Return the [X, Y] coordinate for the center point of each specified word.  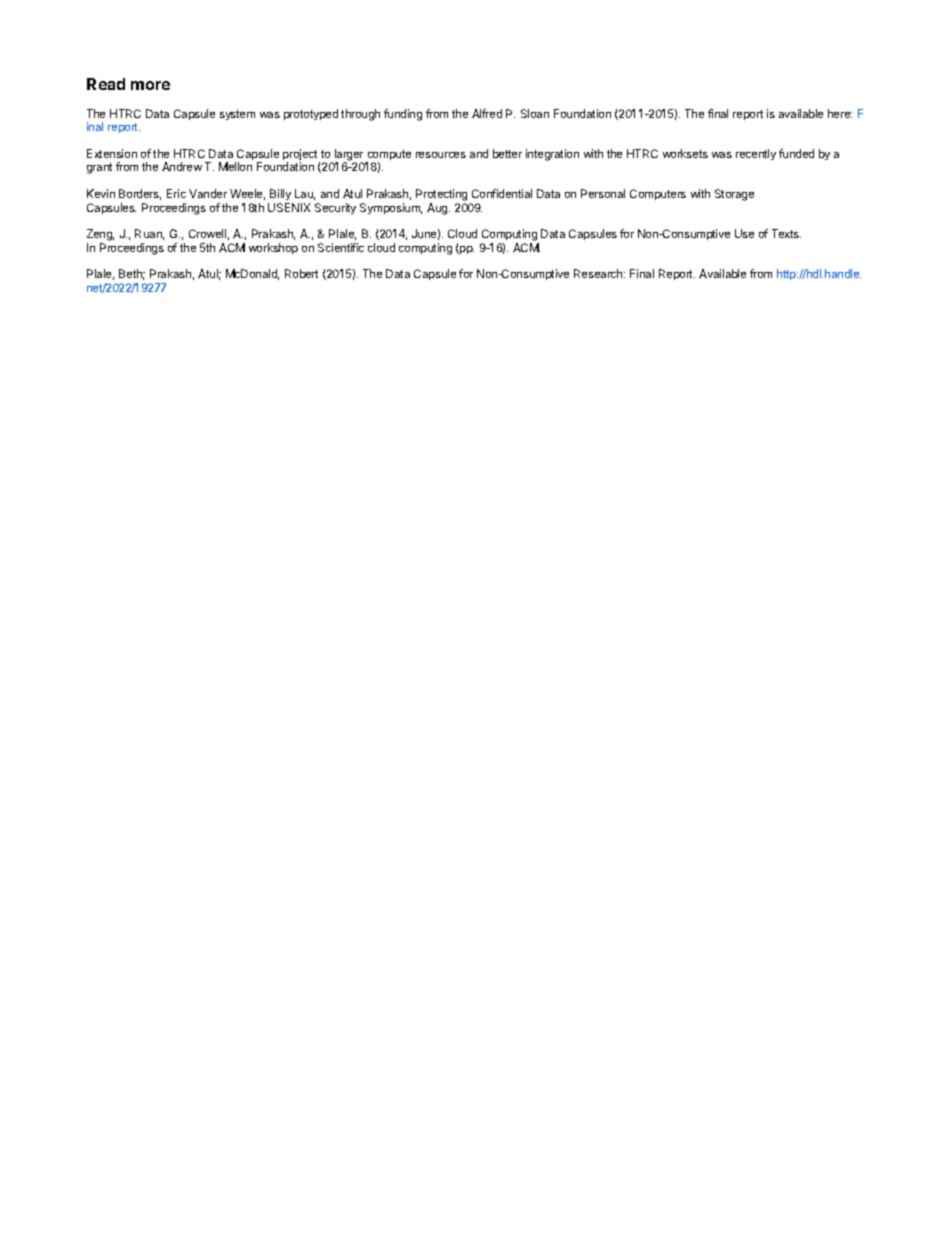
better [507, 153]
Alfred [487, 113]
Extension [112, 153]
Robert [301, 273]
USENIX [289, 207]
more [150, 85]
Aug [438, 209]
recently [756, 154]
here [840, 113]
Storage [734, 195]
